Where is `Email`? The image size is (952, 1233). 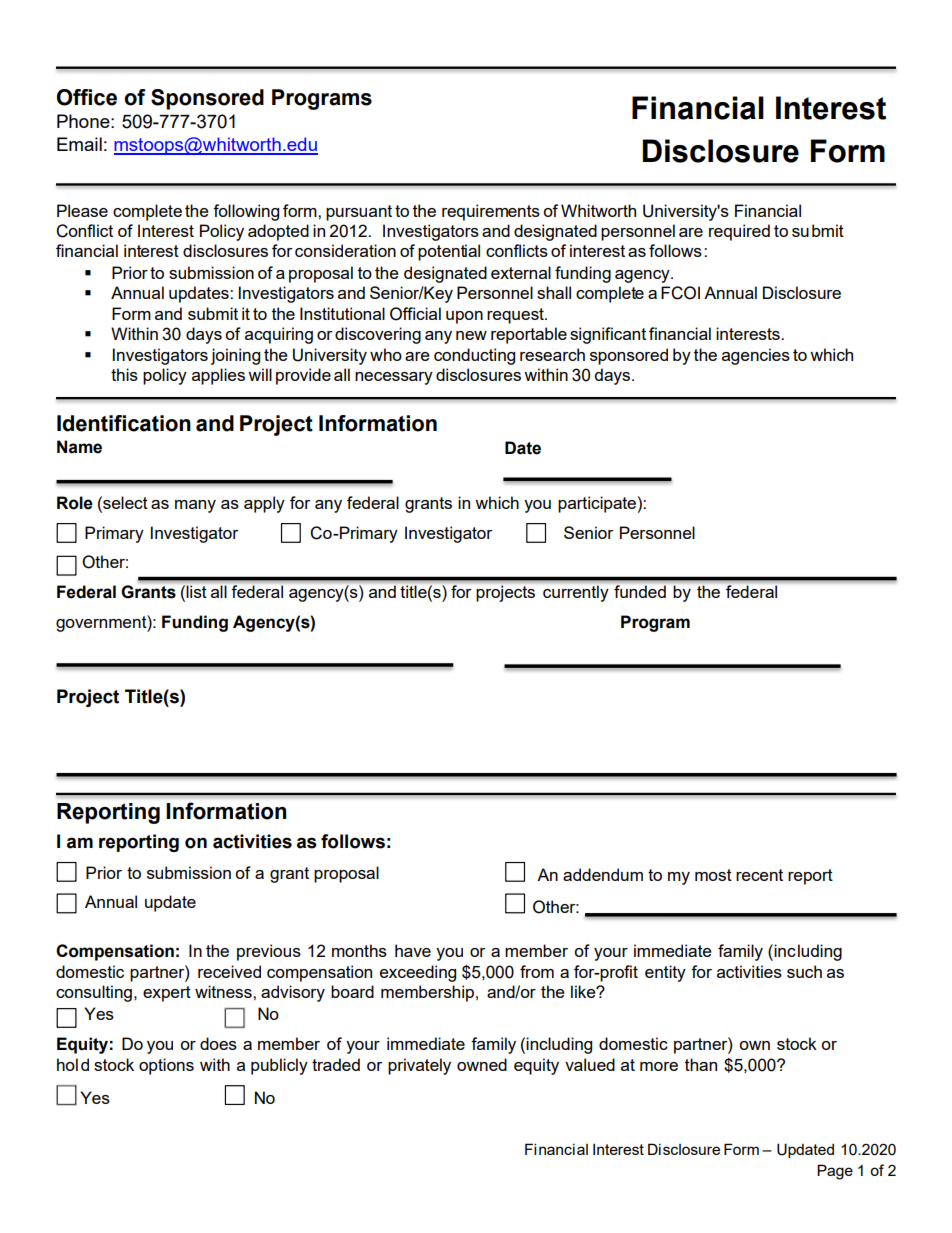 Email is located at coordinates (79, 144).
